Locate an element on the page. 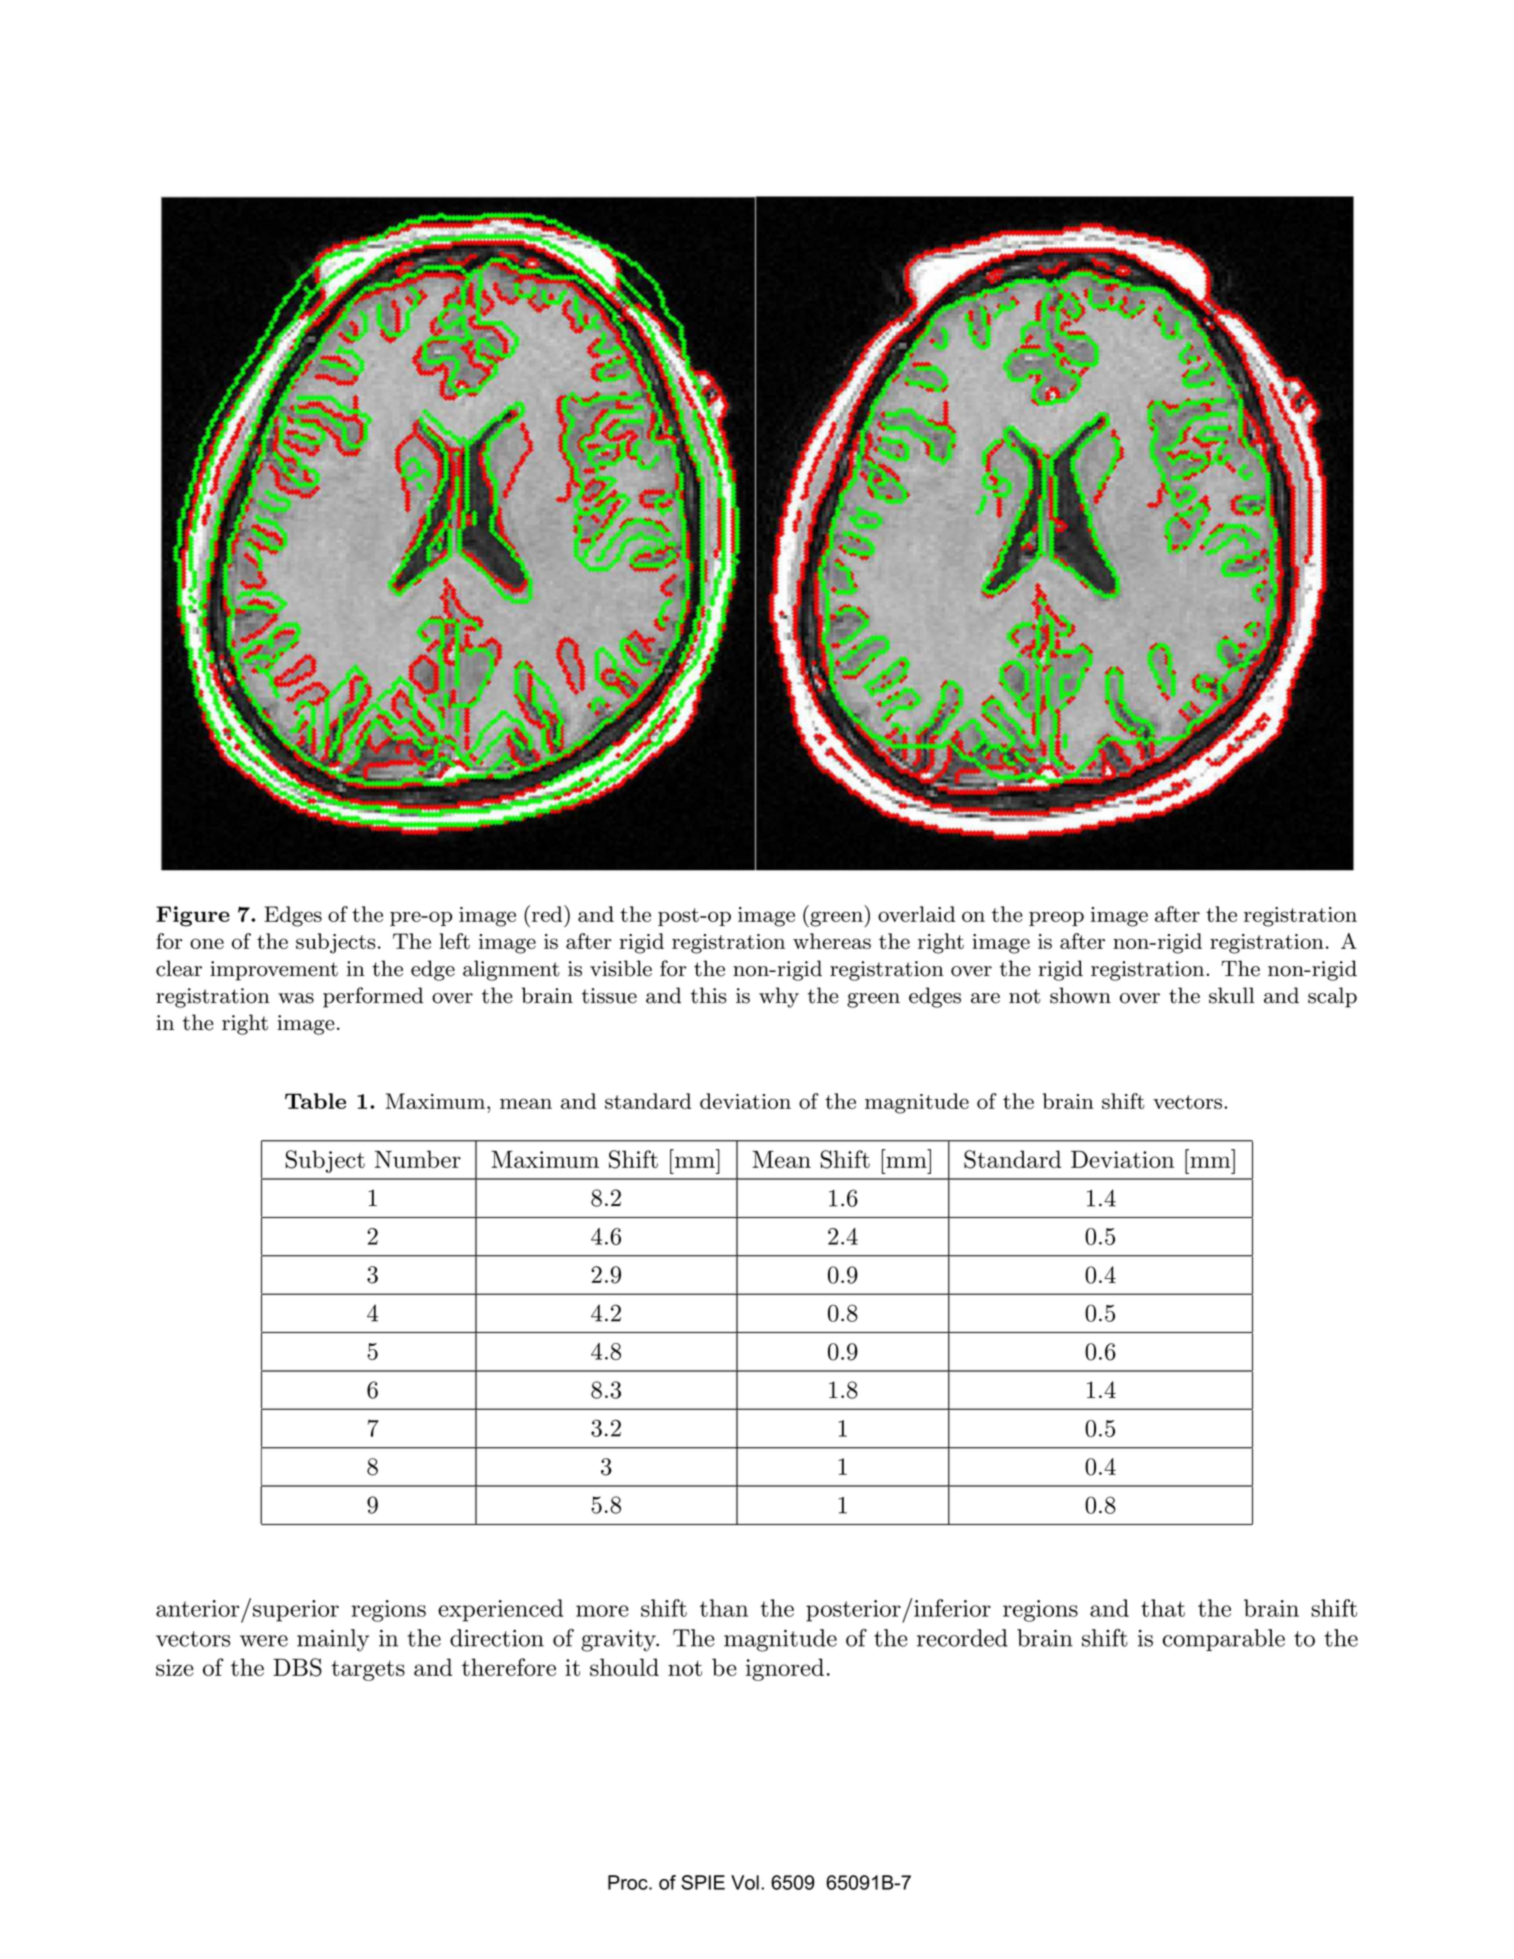 This image has height=1959, width=1514. Table is located at coordinates (315, 1101).
